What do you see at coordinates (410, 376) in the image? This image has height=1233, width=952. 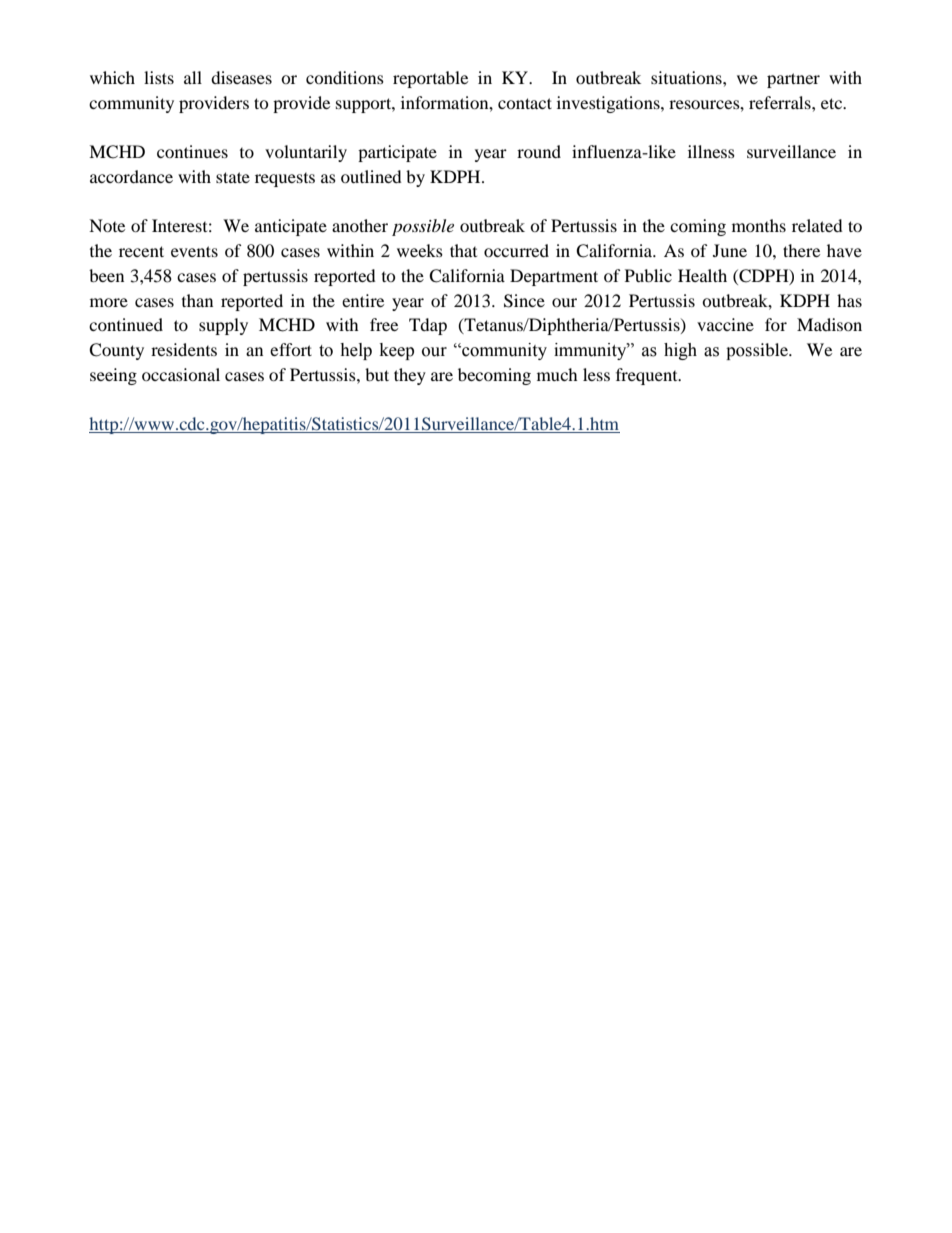 I see `they` at bounding box center [410, 376].
